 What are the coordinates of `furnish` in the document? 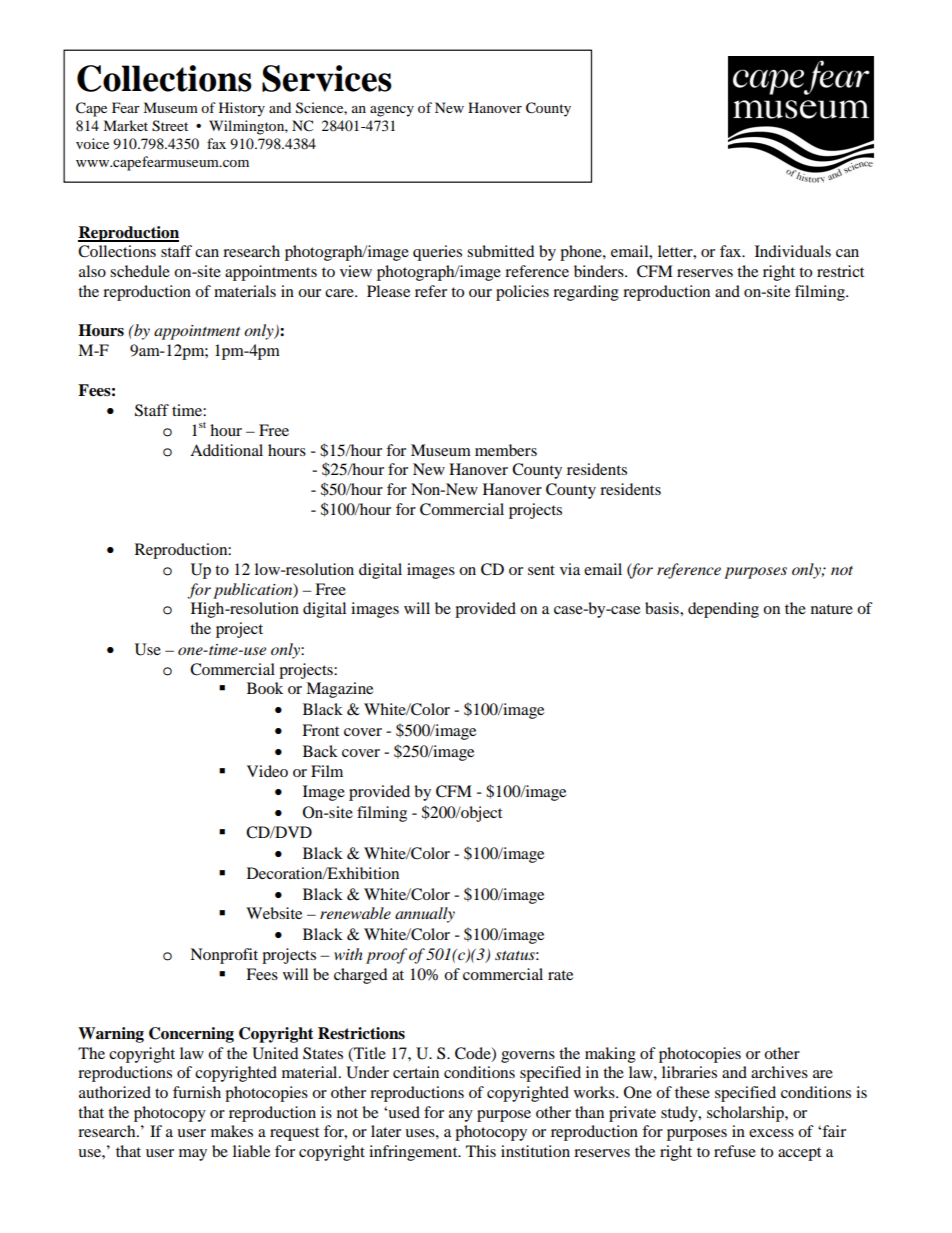 It's located at (197, 1092).
